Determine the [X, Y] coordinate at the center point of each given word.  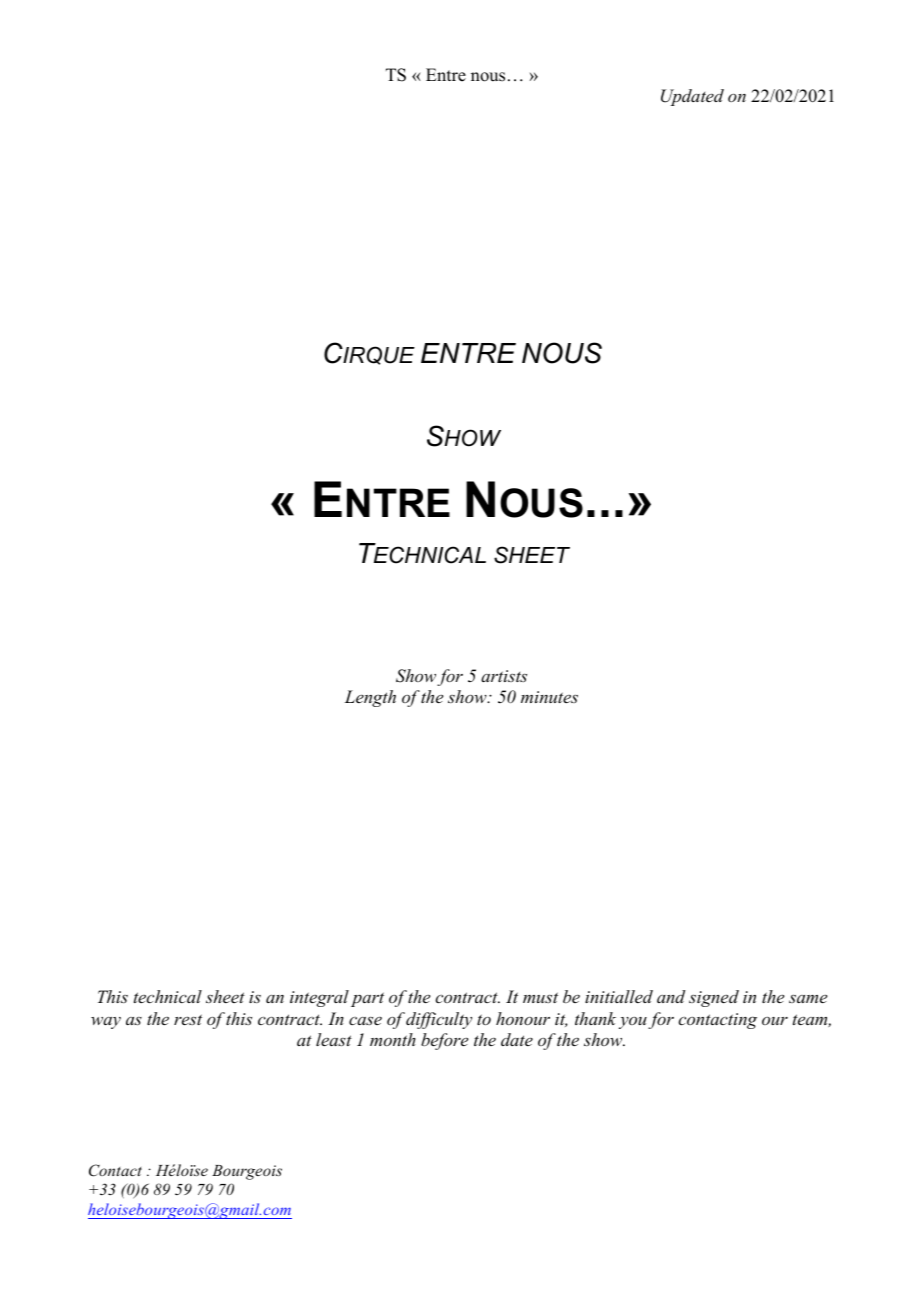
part [367, 999]
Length [370, 698]
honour [523, 1018]
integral [319, 998]
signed [714, 998]
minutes [549, 697]
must [540, 997]
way [106, 1023]
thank [595, 1018]
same [808, 998]
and [671, 996]
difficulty [439, 1020]
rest [188, 1019]
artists [504, 676]
